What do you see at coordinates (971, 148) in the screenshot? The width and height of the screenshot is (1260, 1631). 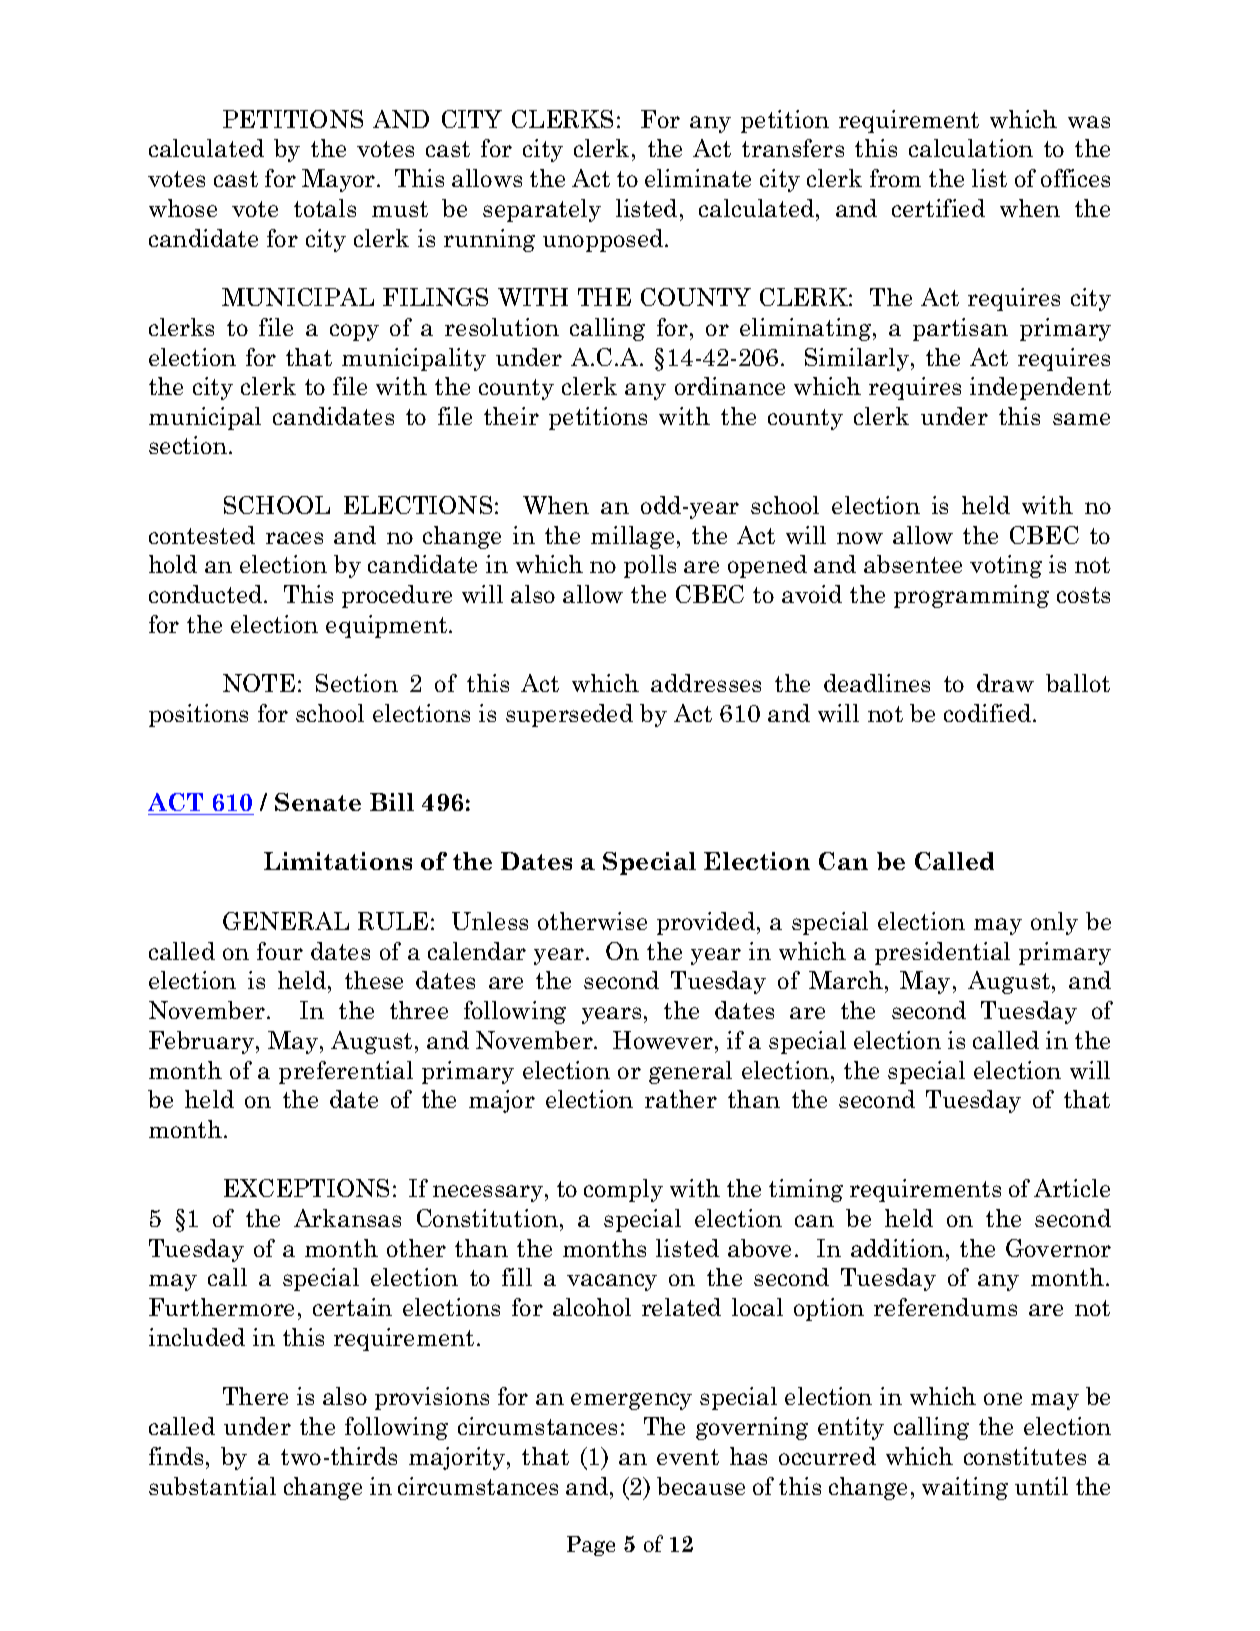 I see `calculation` at bounding box center [971, 148].
